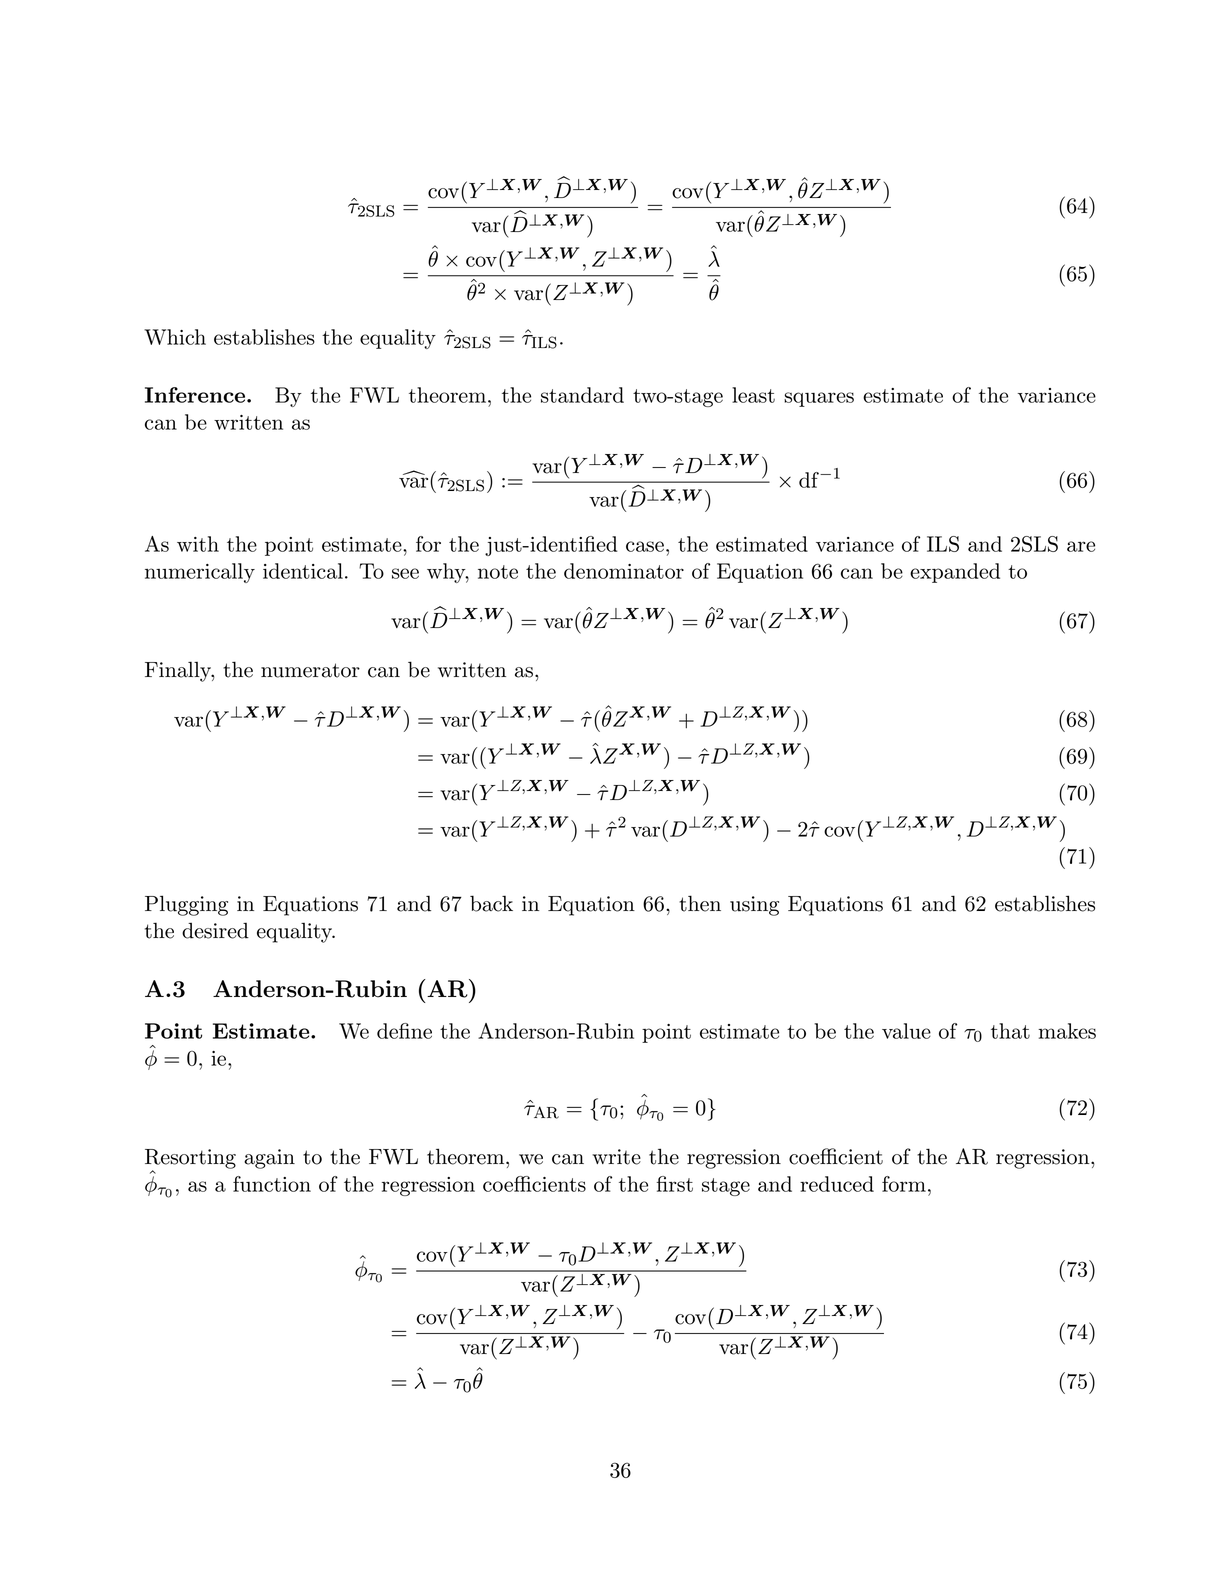  I want to click on using, so click(754, 906).
